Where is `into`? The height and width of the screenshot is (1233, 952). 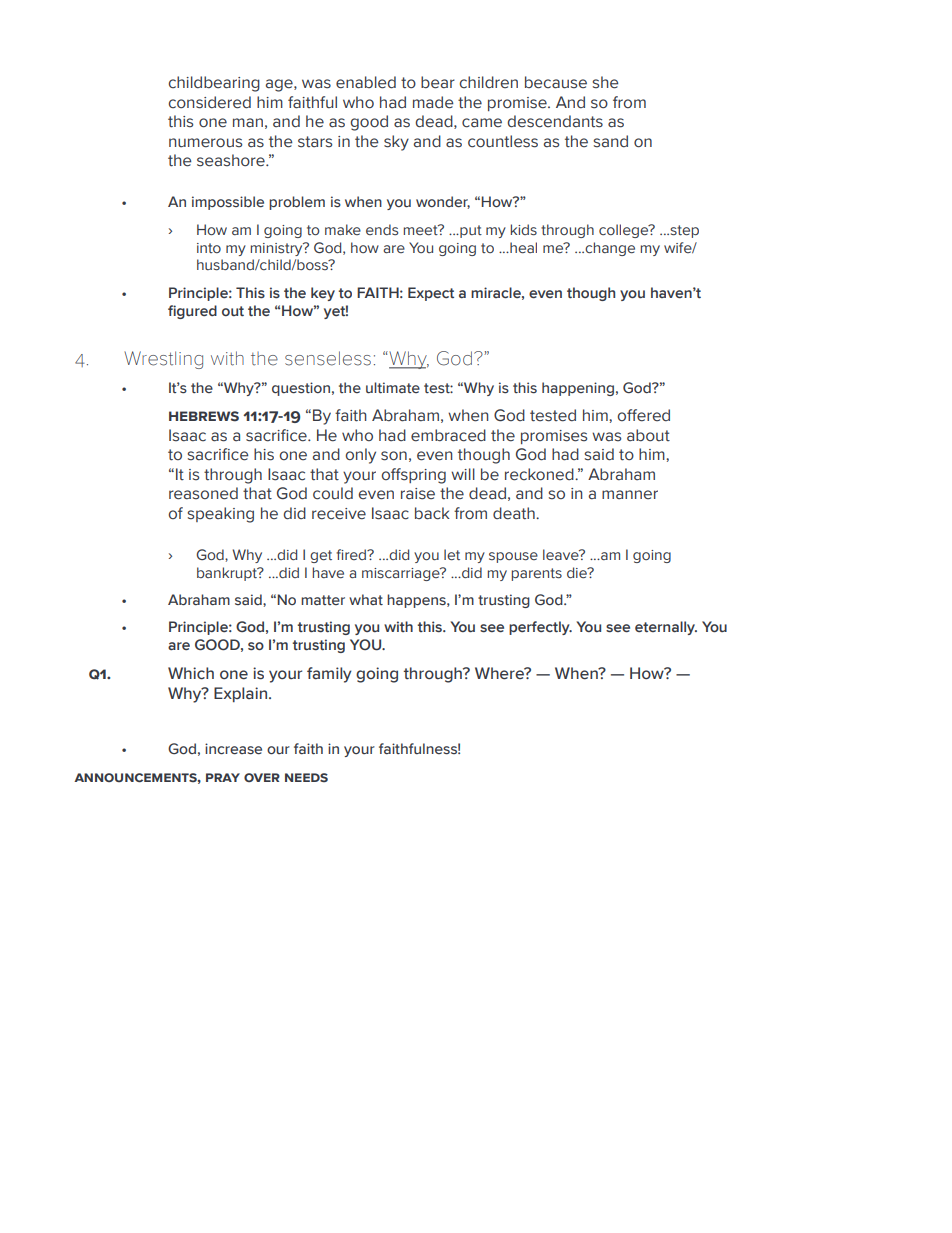 into is located at coordinates (209, 248).
